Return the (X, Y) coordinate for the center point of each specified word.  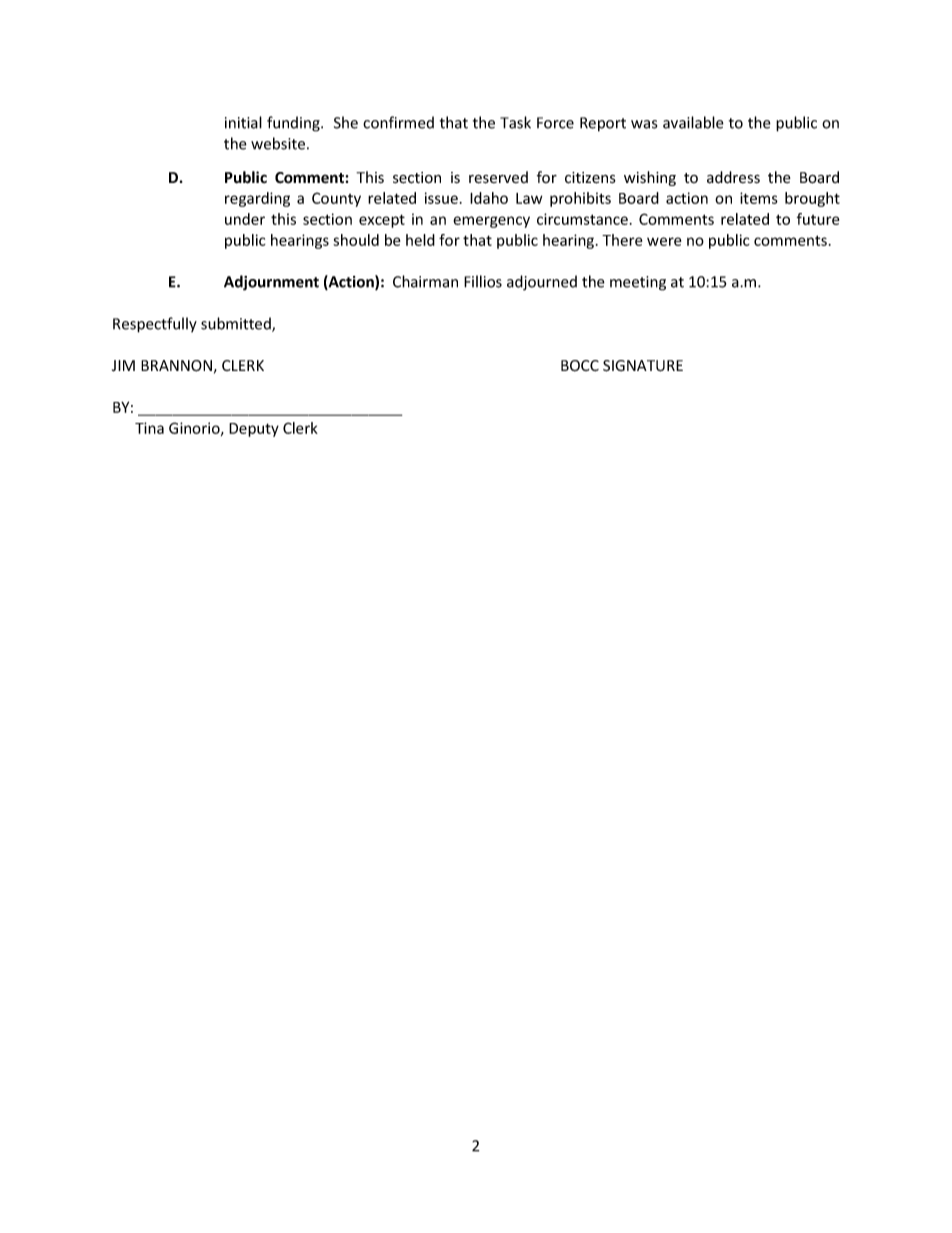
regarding (257, 199)
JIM (123, 366)
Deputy (254, 430)
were (664, 241)
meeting (638, 283)
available (693, 122)
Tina (149, 428)
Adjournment (271, 283)
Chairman (425, 281)
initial (243, 122)
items (759, 198)
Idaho (489, 198)
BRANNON (176, 366)
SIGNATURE (643, 366)
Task (515, 122)
